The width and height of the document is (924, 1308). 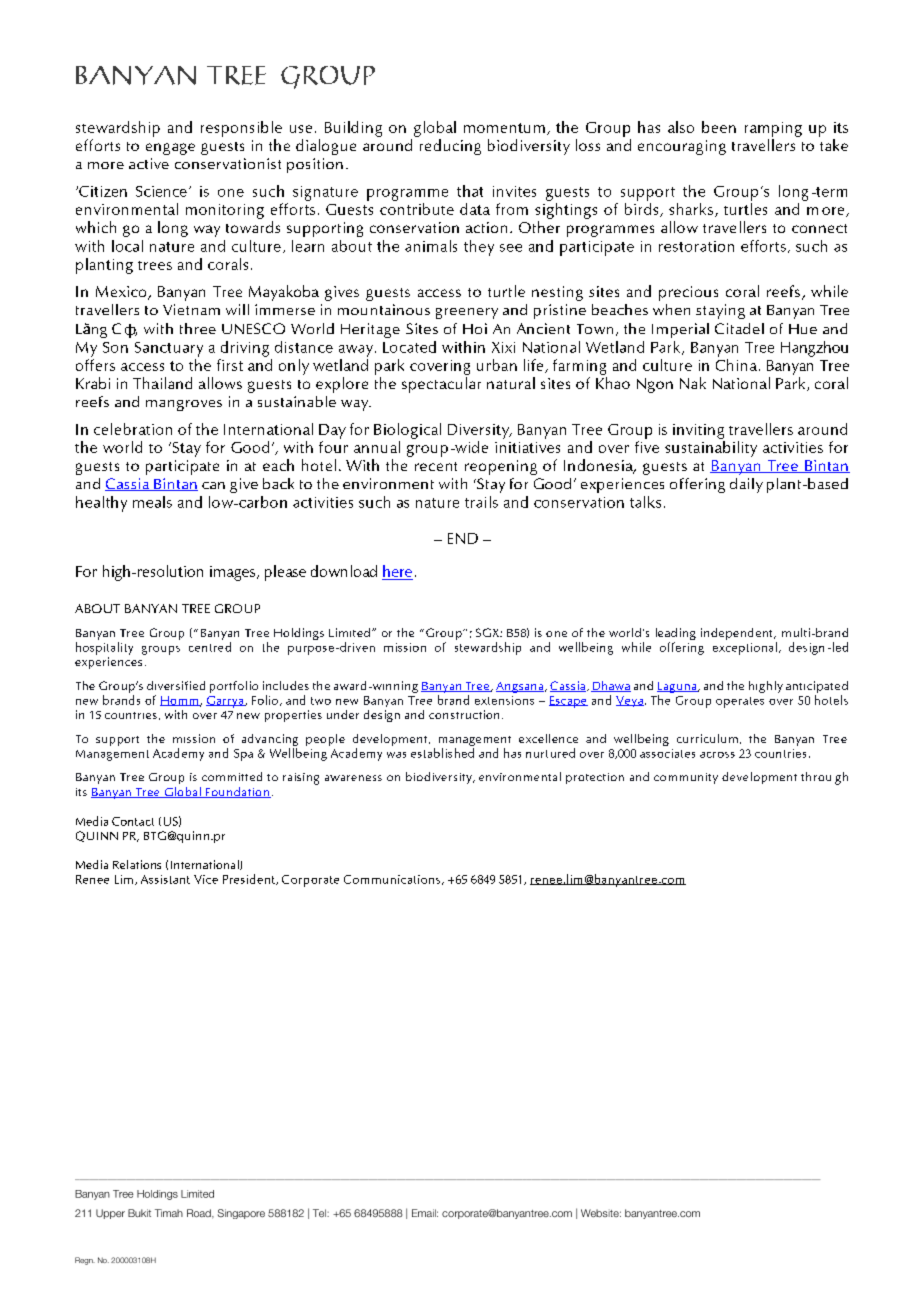 I want to click on extensions, so click(x=504, y=700).
